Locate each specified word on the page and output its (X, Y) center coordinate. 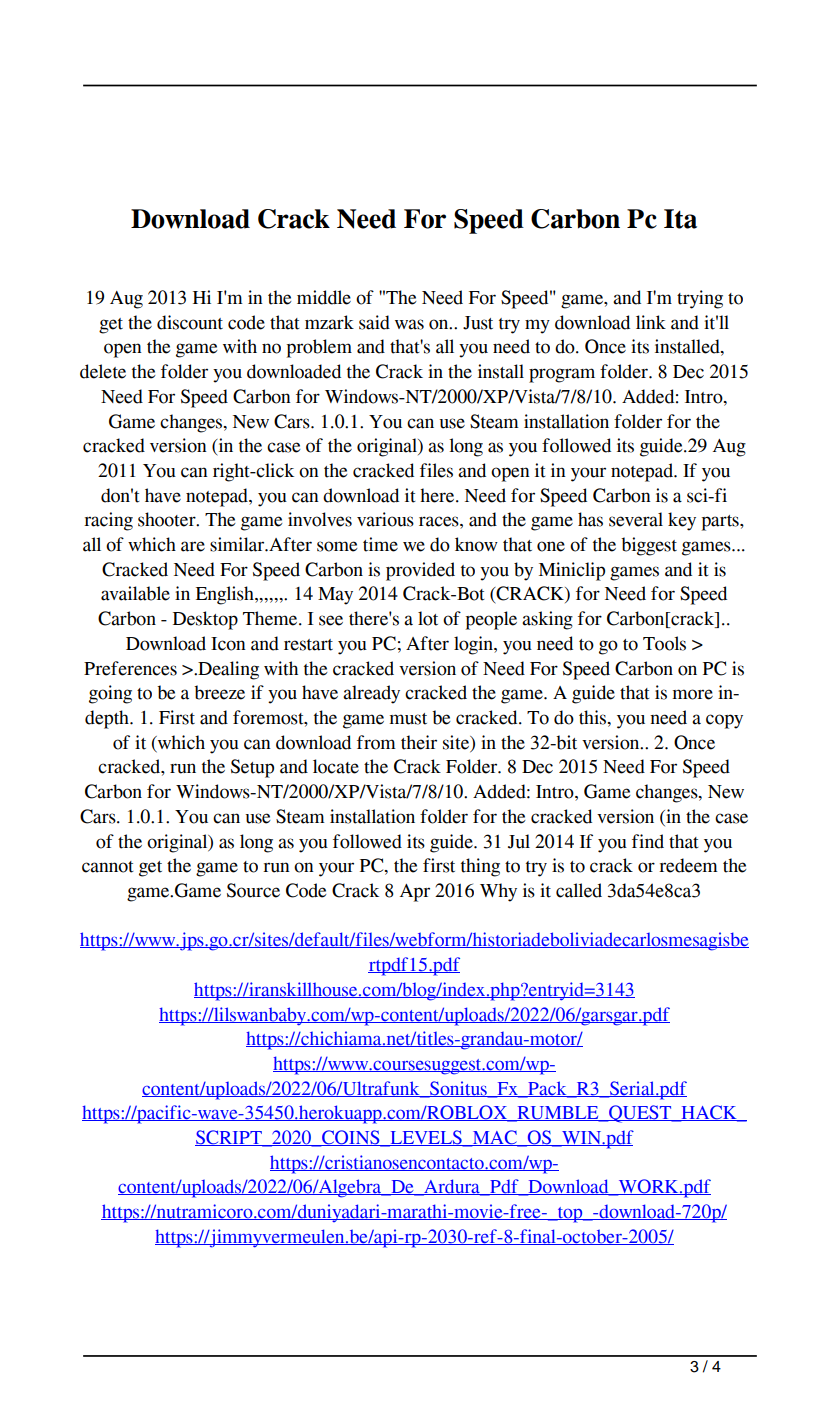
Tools (664, 643)
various (385, 519)
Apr (415, 893)
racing (108, 521)
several (636, 519)
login (474, 645)
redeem (688, 865)
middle (324, 297)
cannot (108, 867)
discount (190, 322)
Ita (680, 219)
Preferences (130, 668)
